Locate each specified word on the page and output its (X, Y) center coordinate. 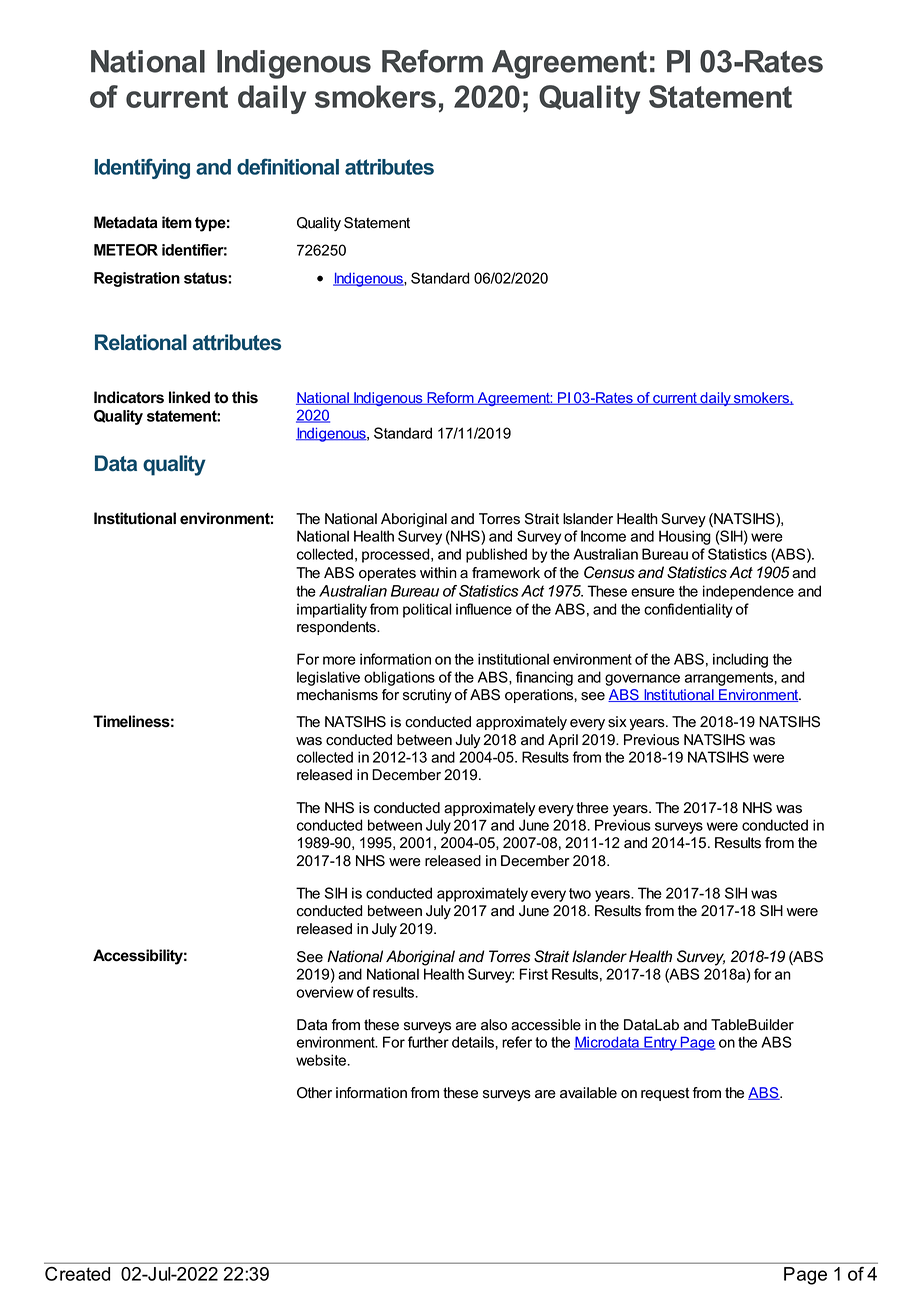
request (665, 1094)
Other (314, 1093)
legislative (328, 678)
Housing (685, 537)
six (617, 722)
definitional (288, 166)
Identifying (142, 168)
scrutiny (427, 696)
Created (77, 1274)
